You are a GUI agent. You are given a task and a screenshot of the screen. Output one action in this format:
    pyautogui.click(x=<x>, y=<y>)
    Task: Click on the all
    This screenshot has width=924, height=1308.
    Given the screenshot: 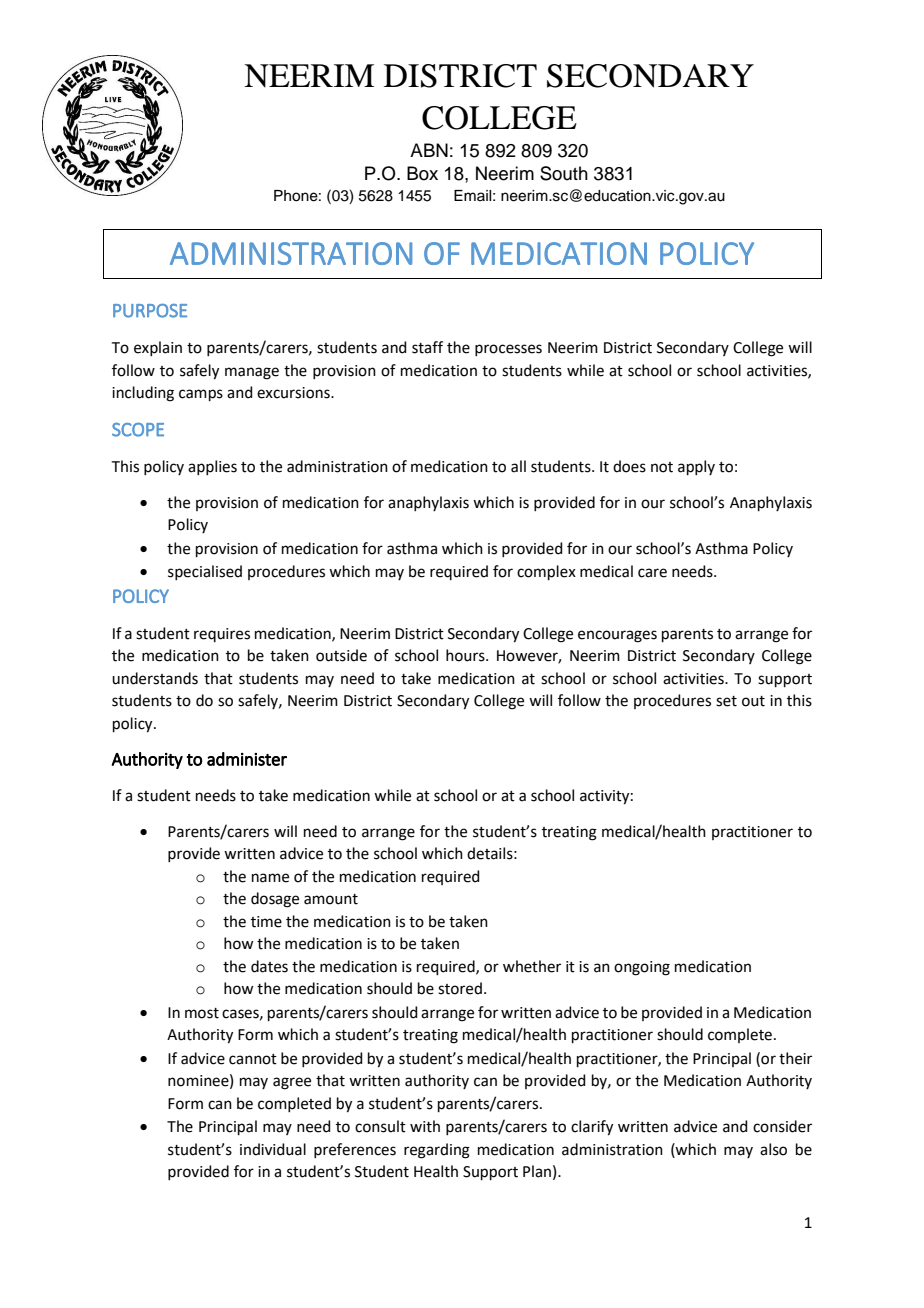 What is the action you would take?
    pyautogui.click(x=518, y=466)
